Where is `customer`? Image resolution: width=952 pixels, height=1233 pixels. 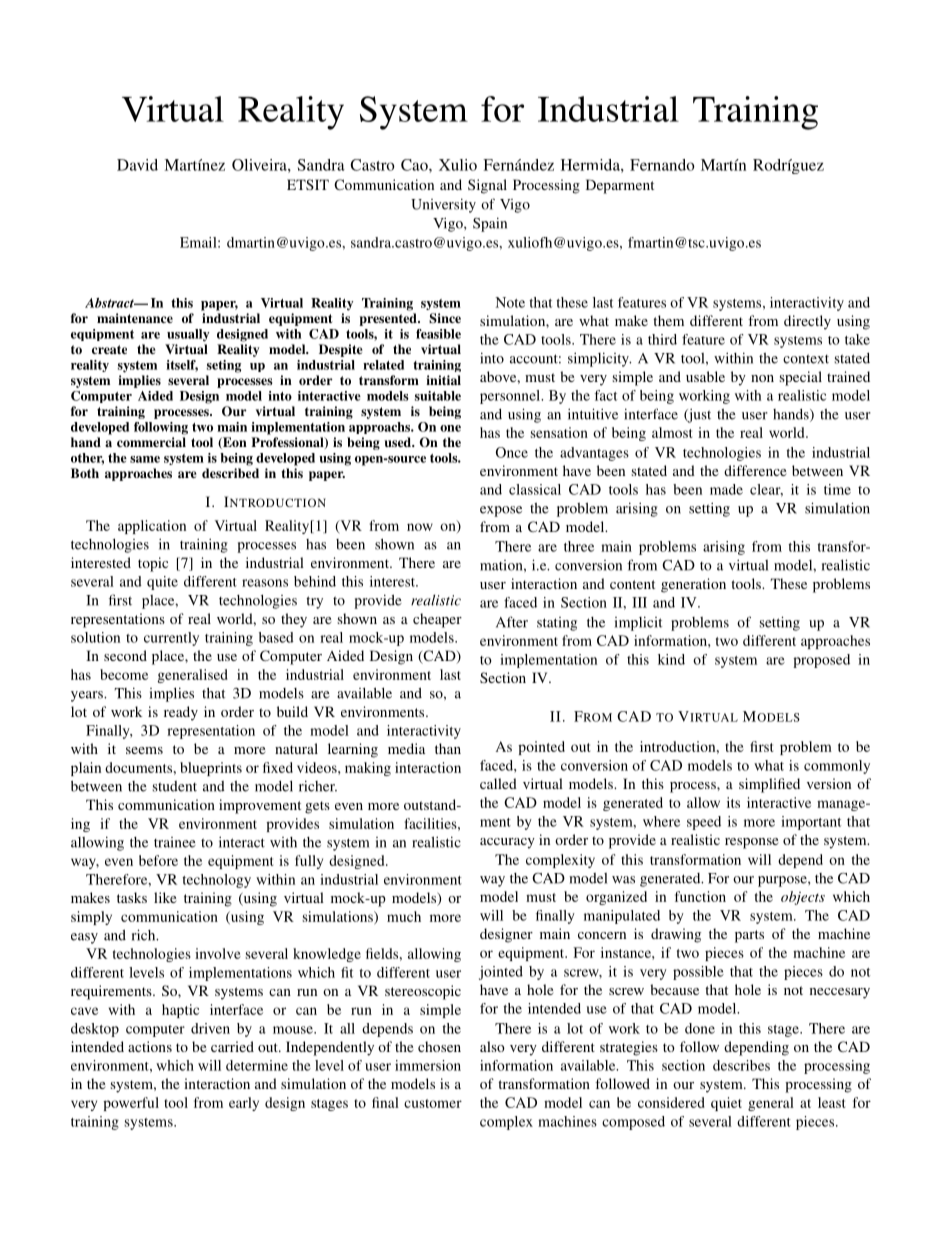
customer is located at coordinates (433, 1103).
